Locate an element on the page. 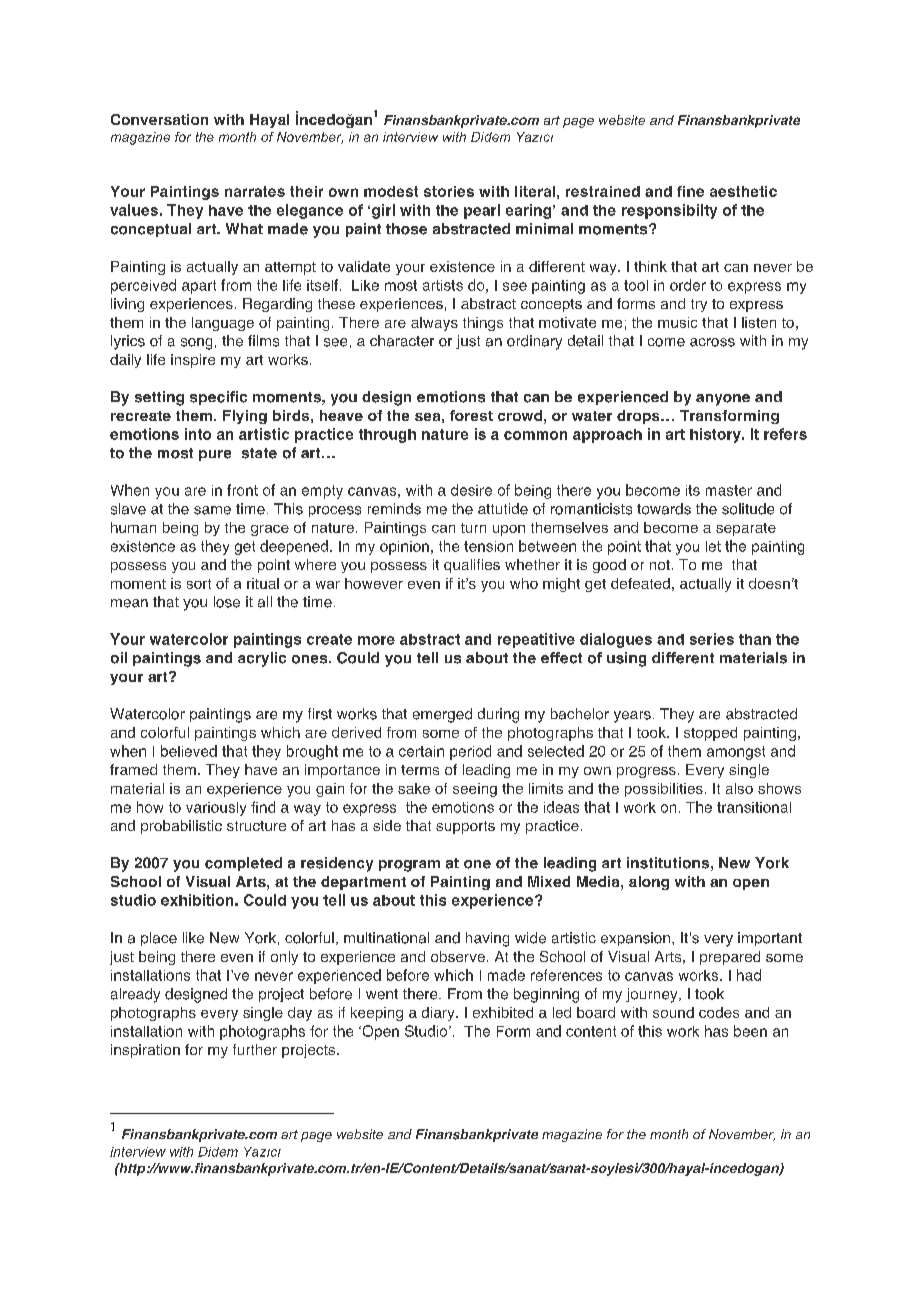 Image resolution: width=924 pixels, height=1308 pixels. emerged is located at coordinates (442, 715).
